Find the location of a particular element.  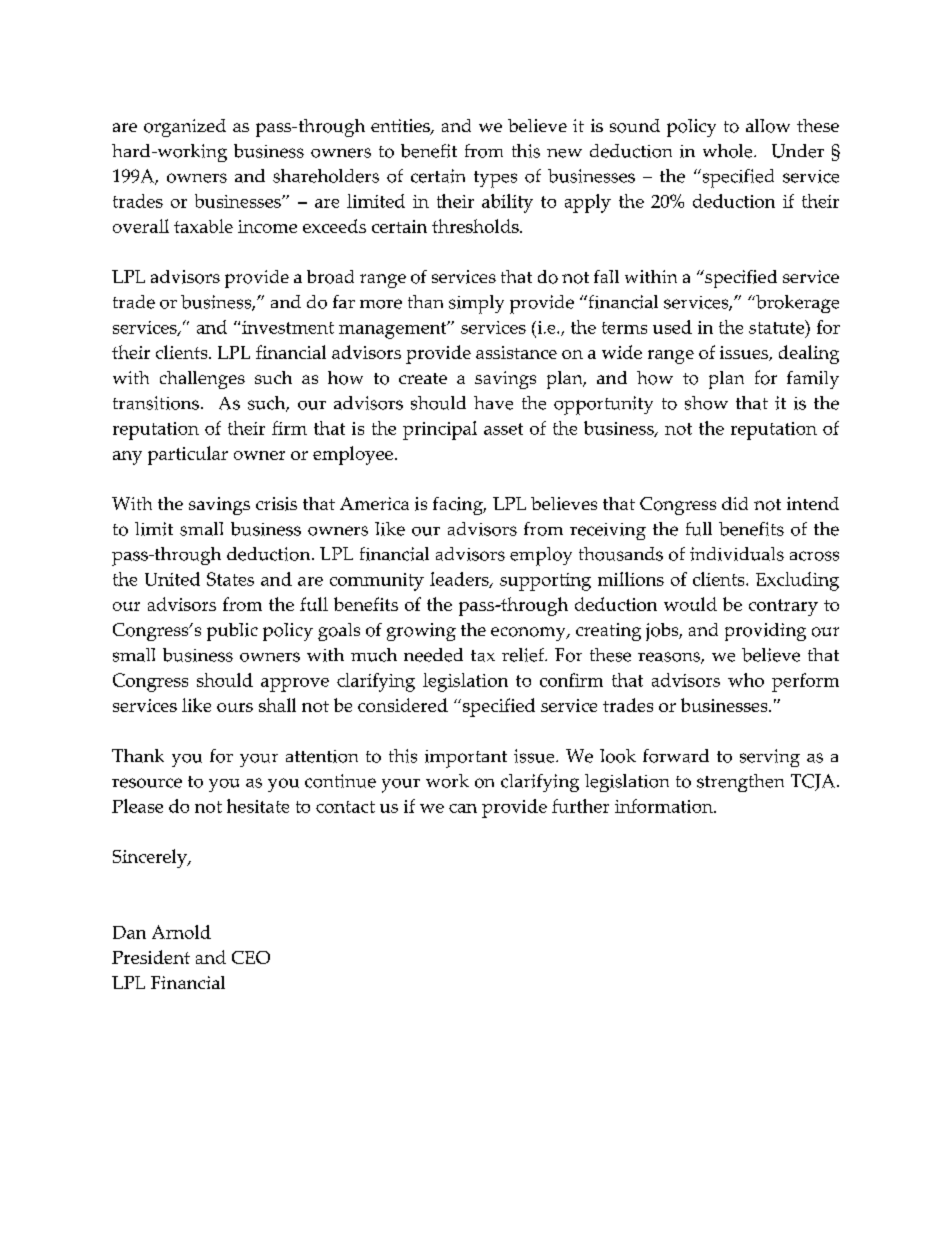

whole is located at coordinates (729, 151).
